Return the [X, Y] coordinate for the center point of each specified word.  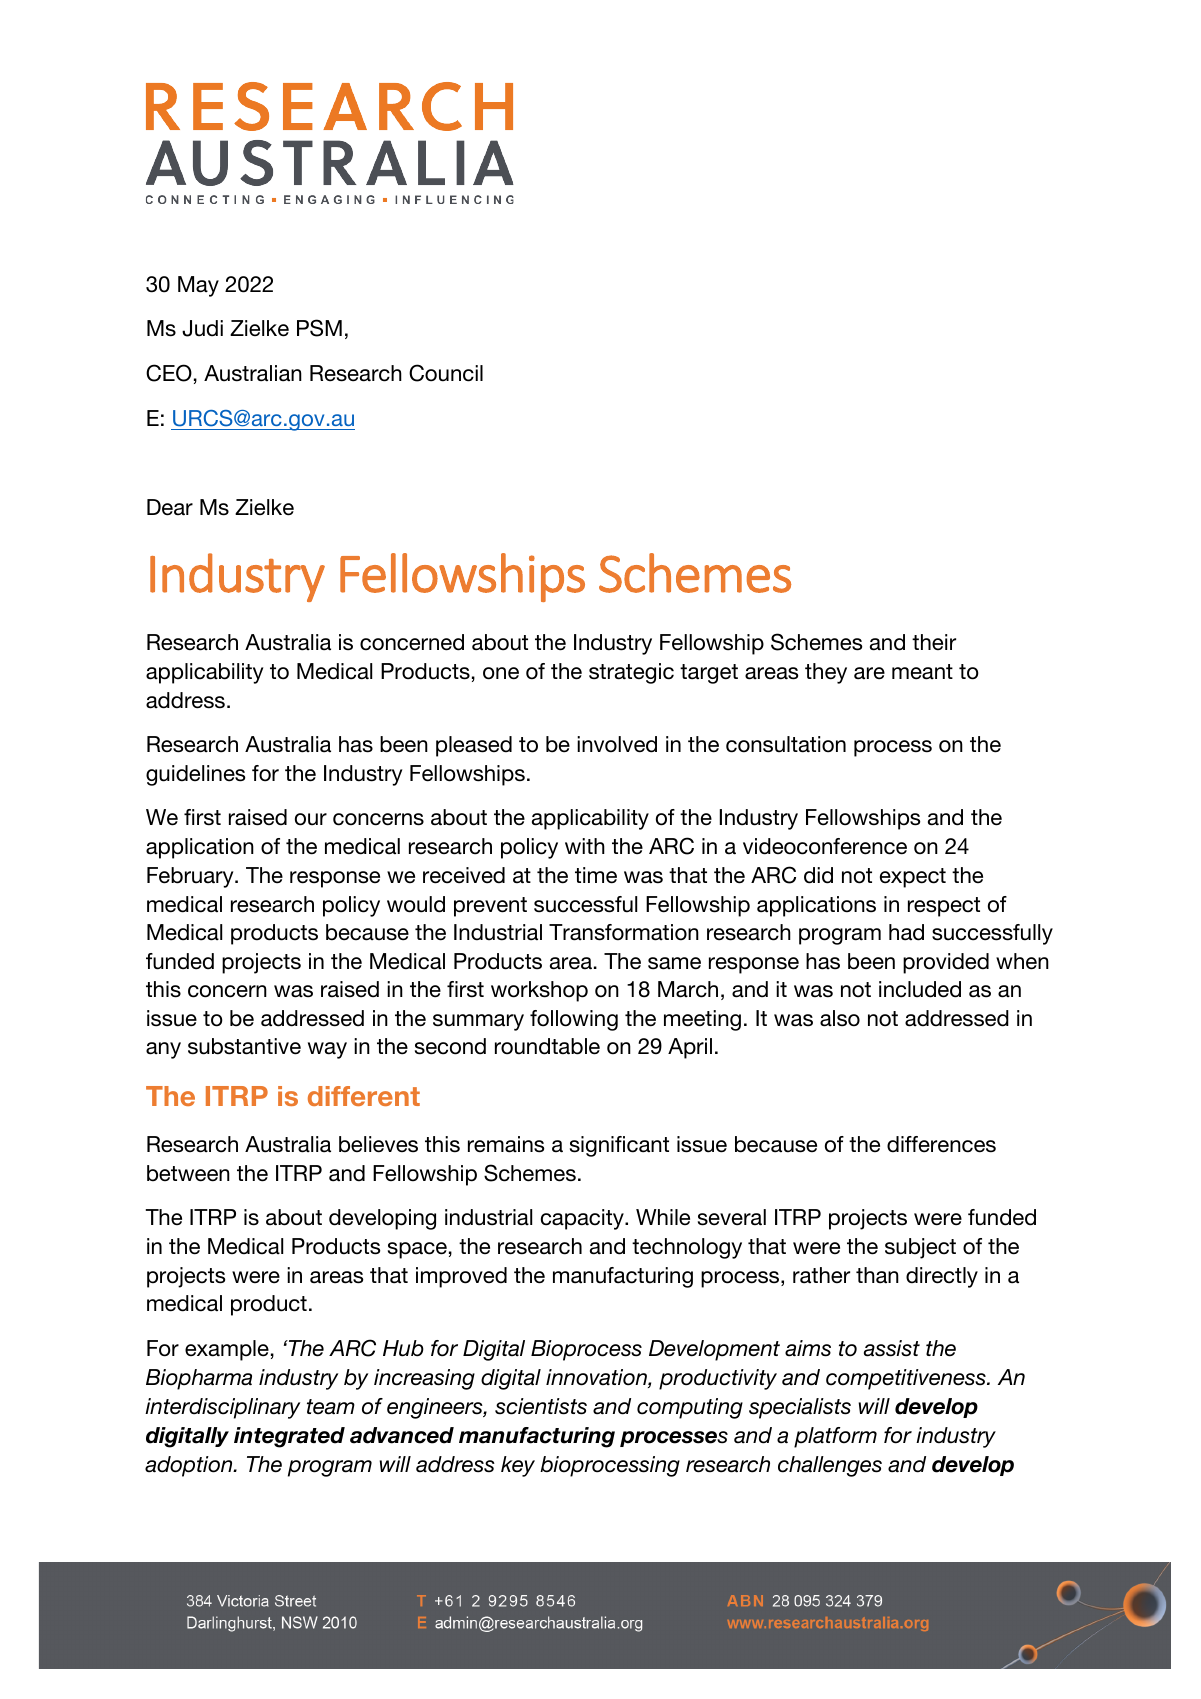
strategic [631, 673]
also [840, 1018]
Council [446, 373]
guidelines [195, 775]
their [934, 642]
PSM [319, 328]
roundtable [547, 1046]
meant [922, 672]
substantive [244, 1046]
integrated [289, 1437]
